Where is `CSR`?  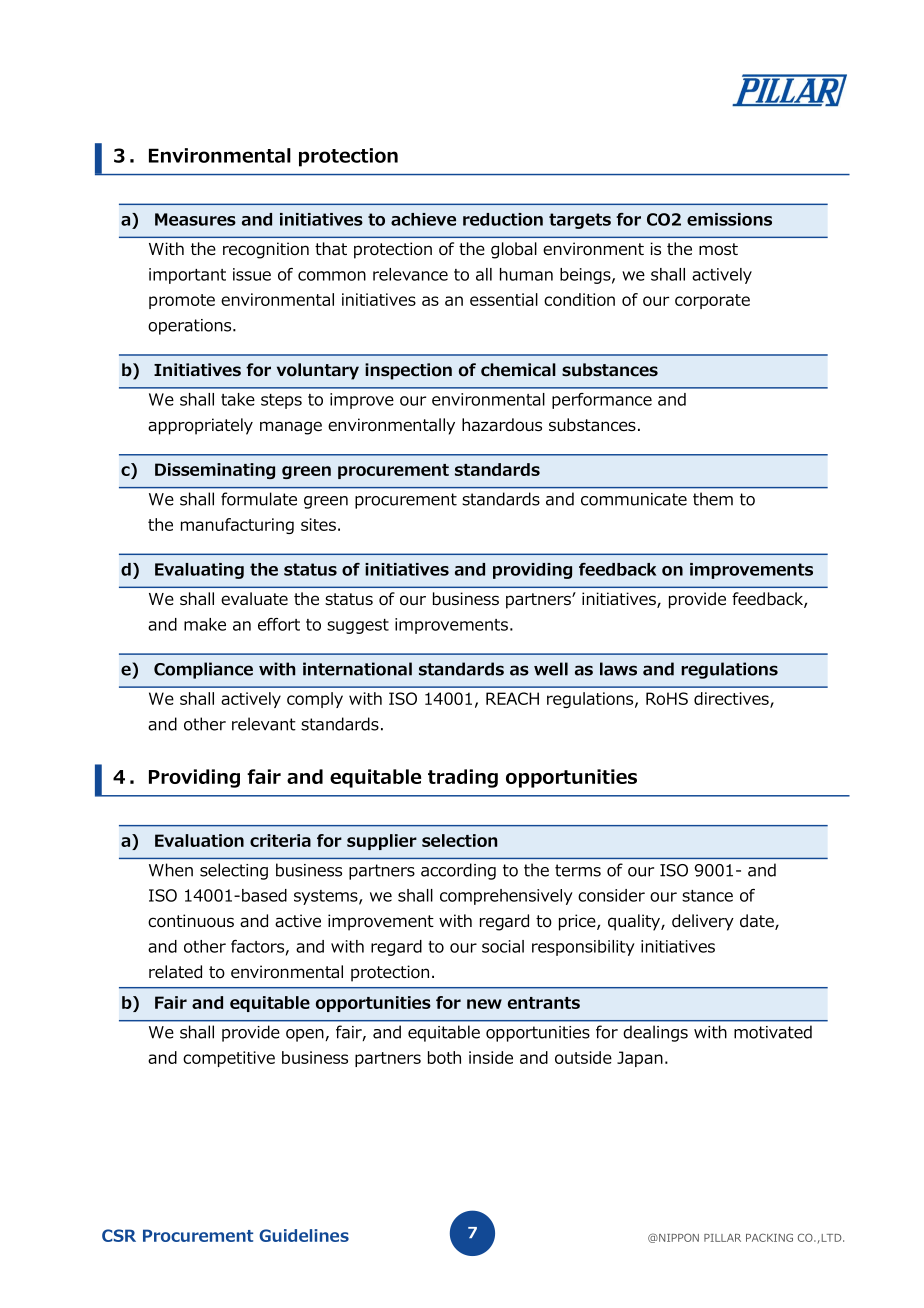 CSR is located at coordinates (119, 1235).
